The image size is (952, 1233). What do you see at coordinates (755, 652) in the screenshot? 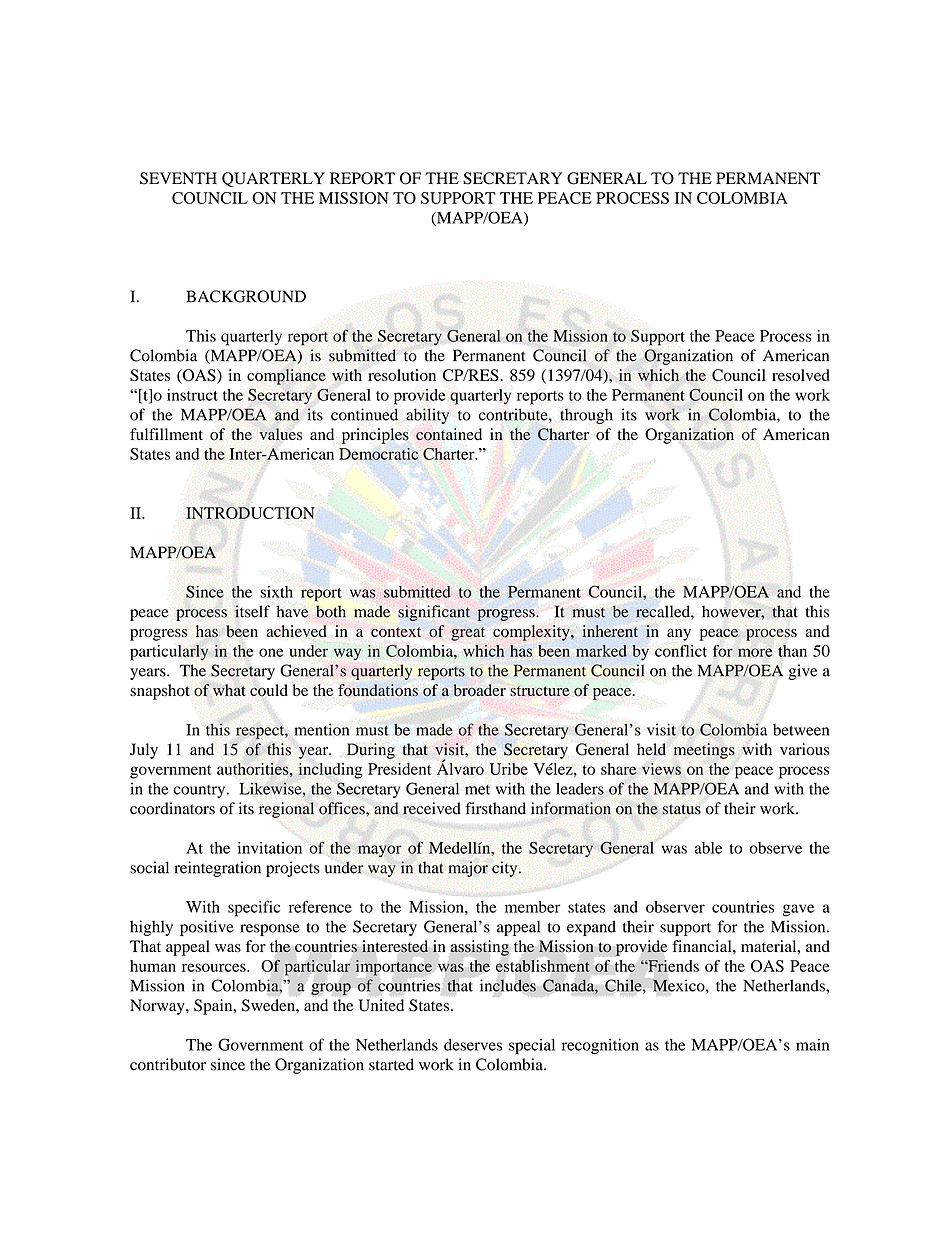
I see `more` at bounding box center [755, 652].
